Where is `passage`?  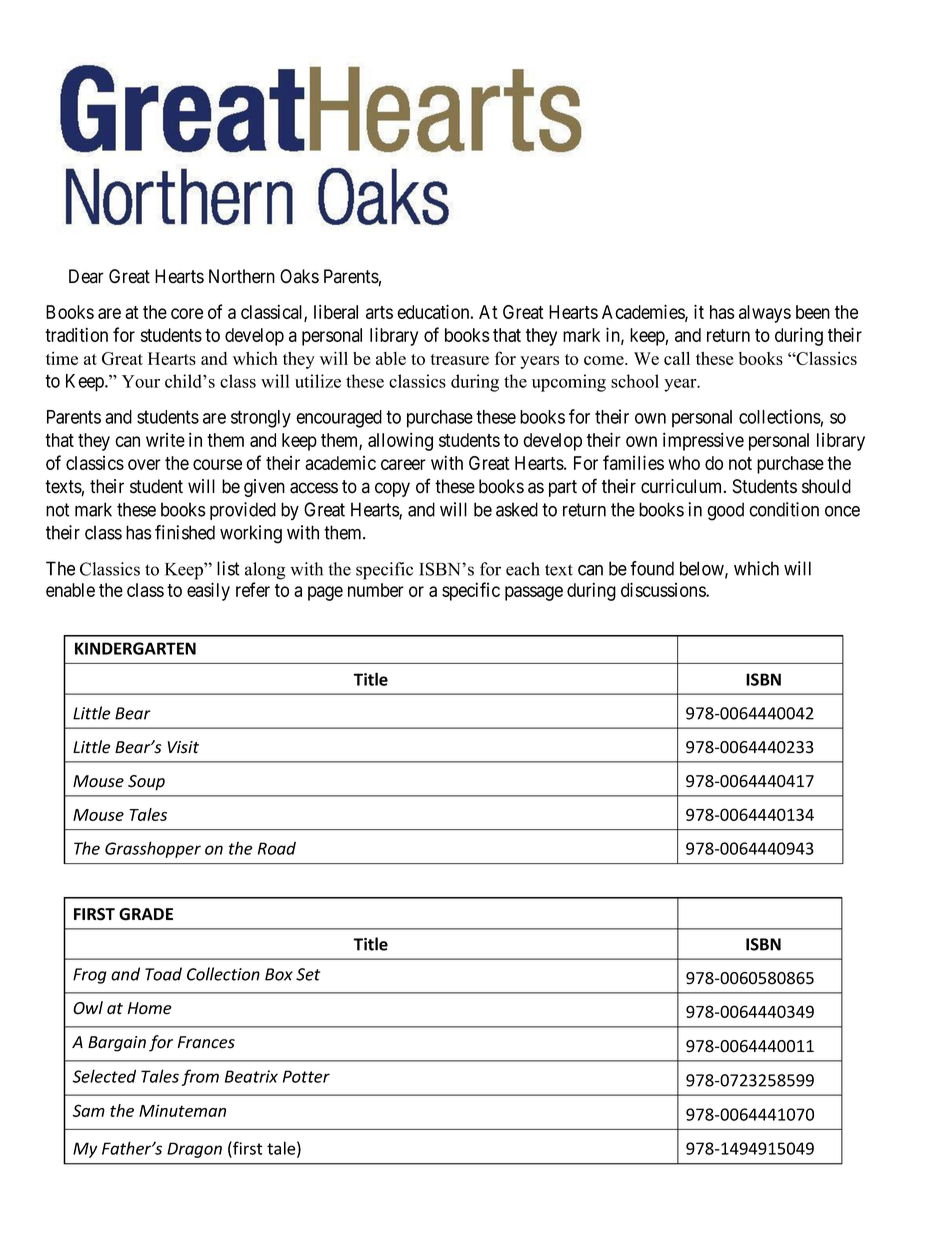 passage is located at coordinates (534, 593).
